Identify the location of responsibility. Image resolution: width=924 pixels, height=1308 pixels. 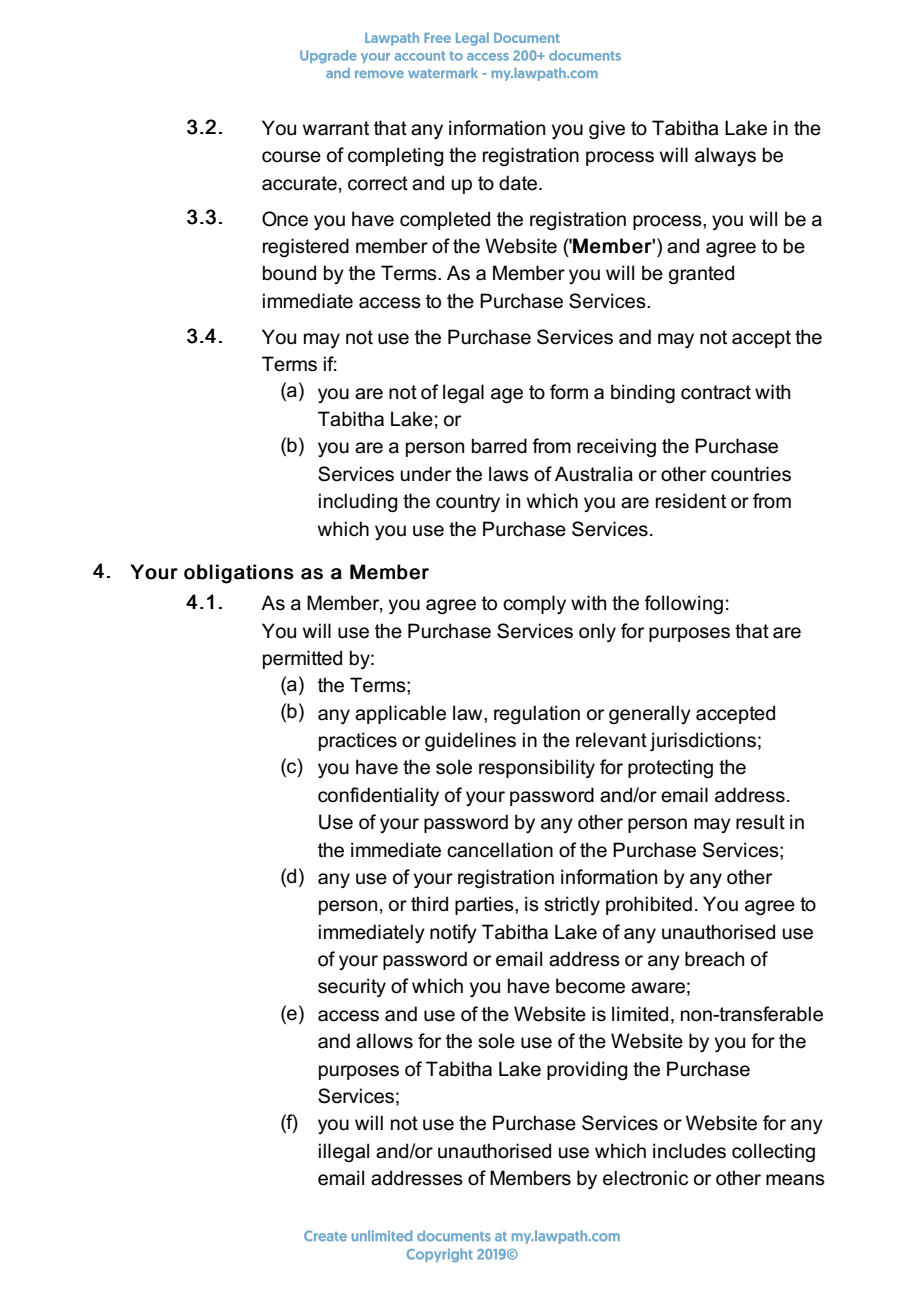
(537, 768).
